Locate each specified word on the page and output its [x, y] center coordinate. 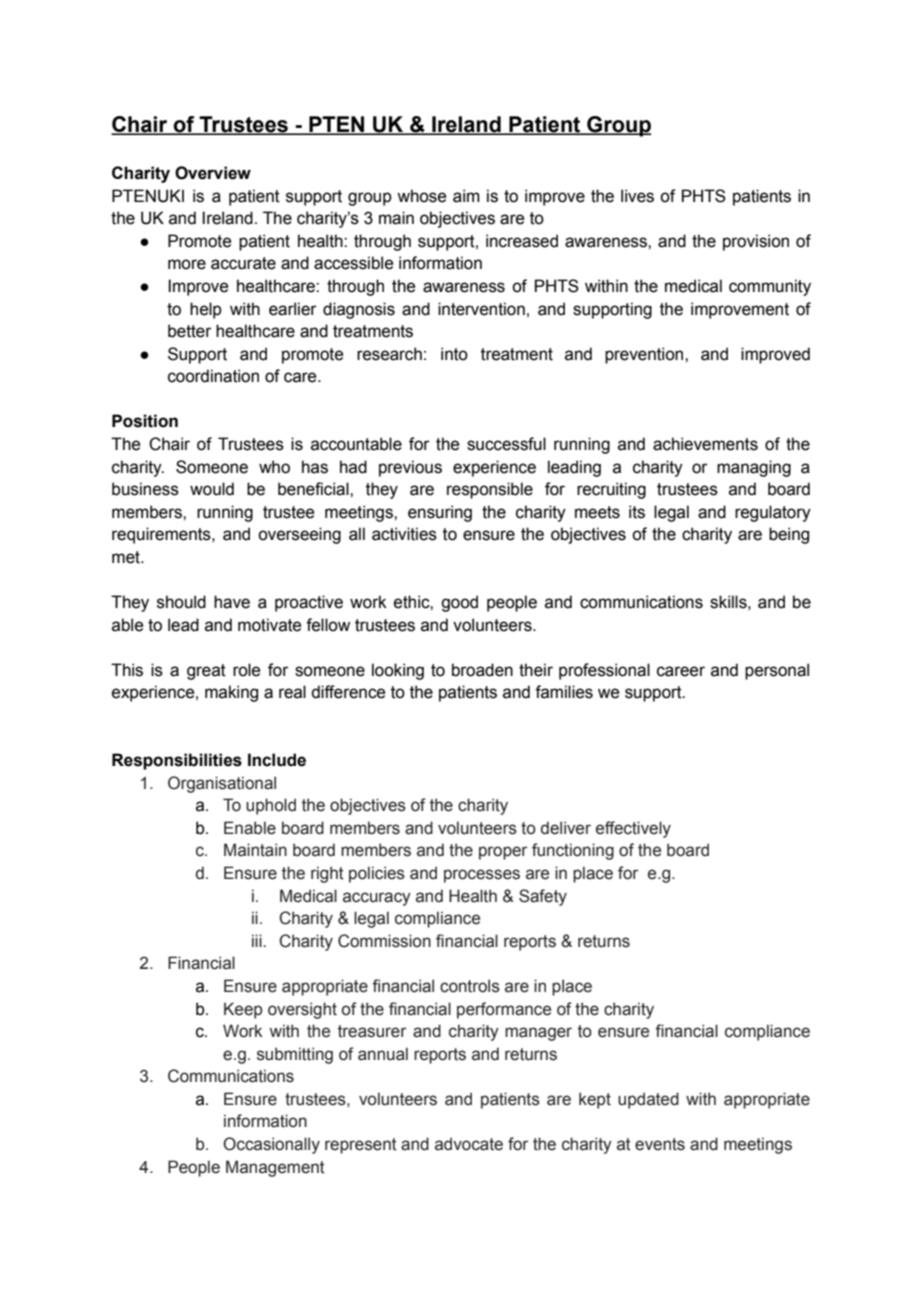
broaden [482, 670]
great [206, 672]
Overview [213, 173]
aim [466, 196]
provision [756, 242]
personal [777, 671]
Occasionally [271, 1145]
